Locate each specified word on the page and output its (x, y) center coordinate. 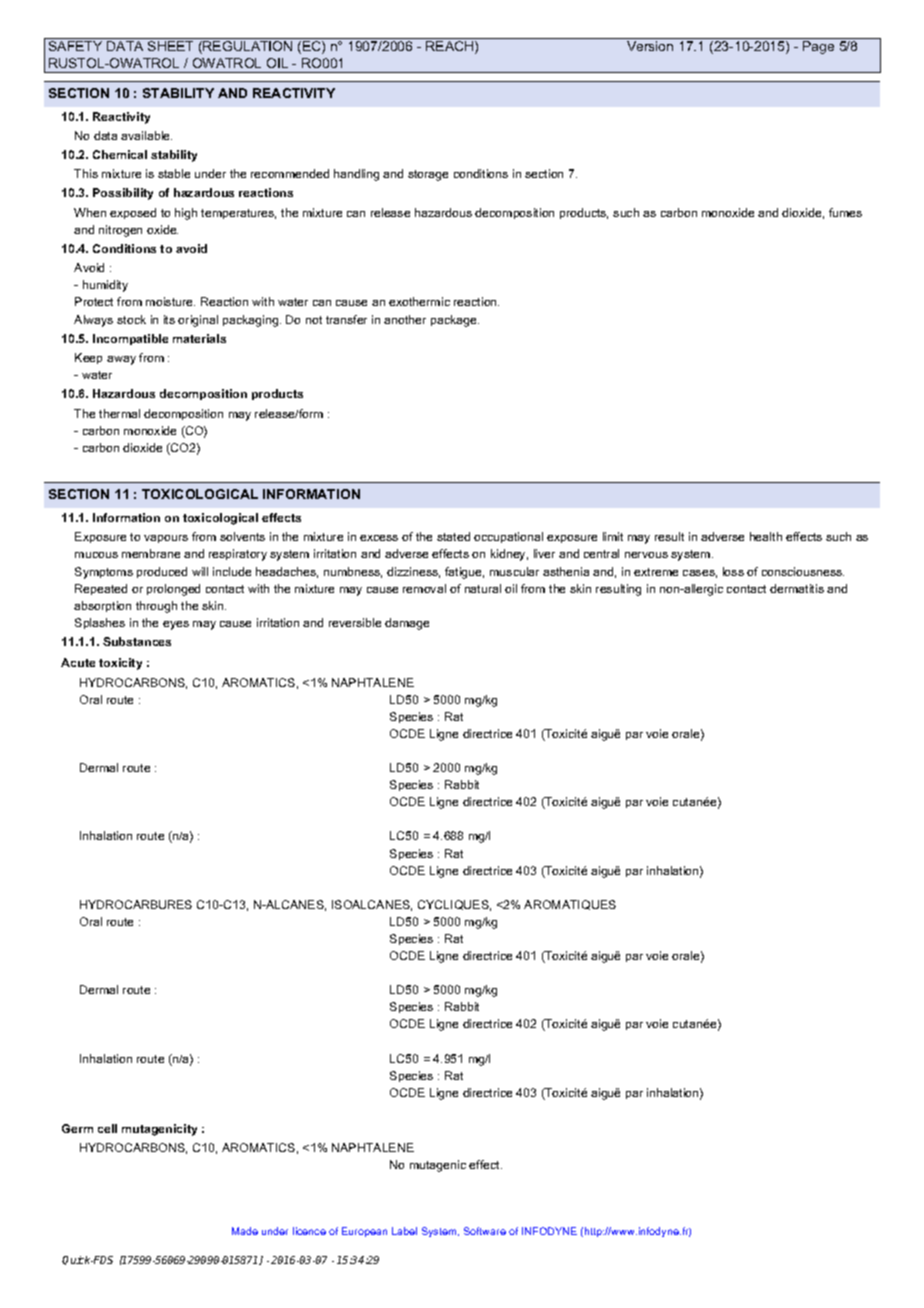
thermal (119, 413)
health (766, 536)
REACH (451, 47)
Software (485, 1231)
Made (245, 1231)
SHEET (170, 46)
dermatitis (797, 588)
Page (818, 47)
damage (407, 624)
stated (453, 536)
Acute (78, 662)
